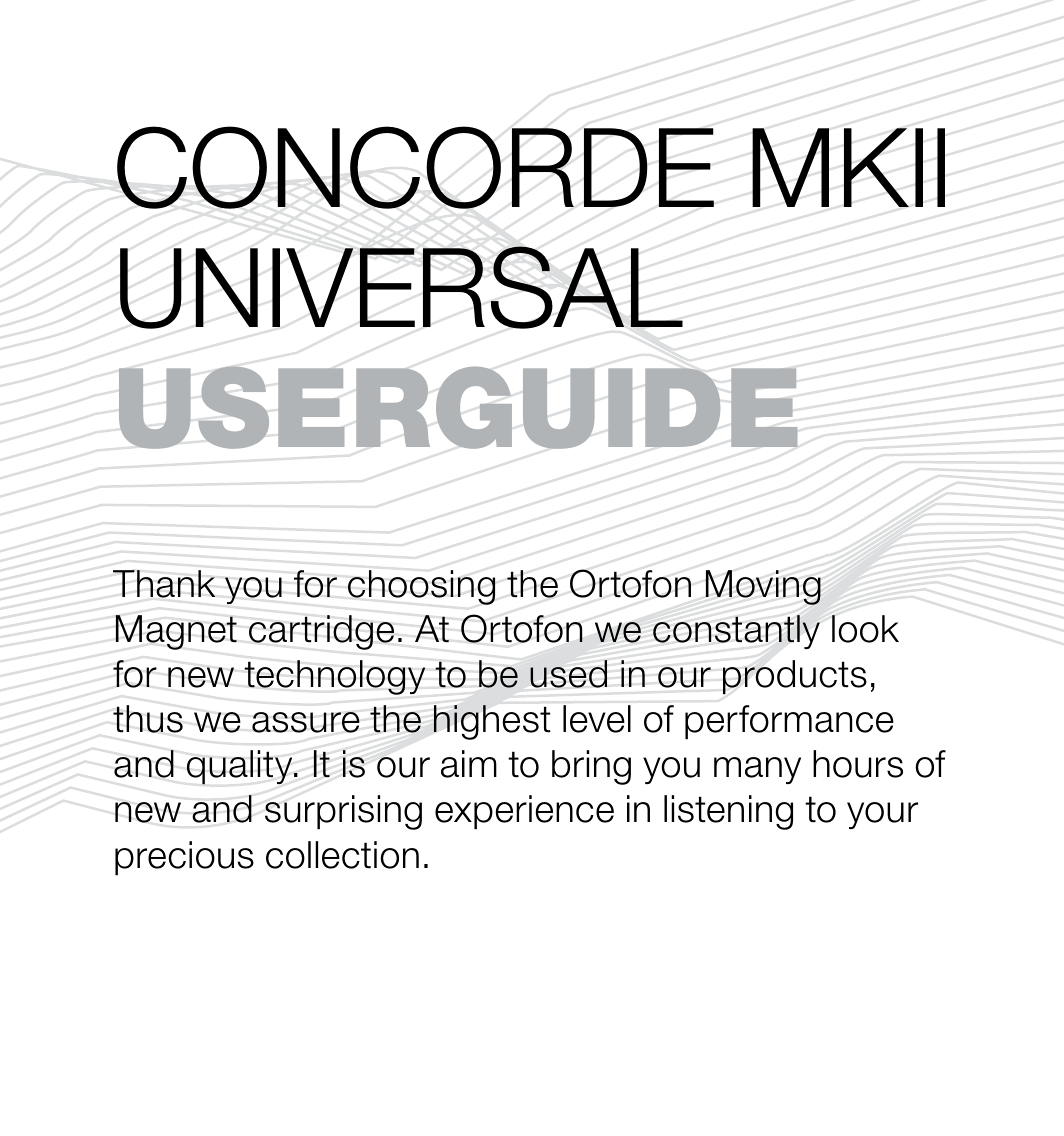 This page has height=1136, width=1064. I want to click on Moving, so click(763, 587).
